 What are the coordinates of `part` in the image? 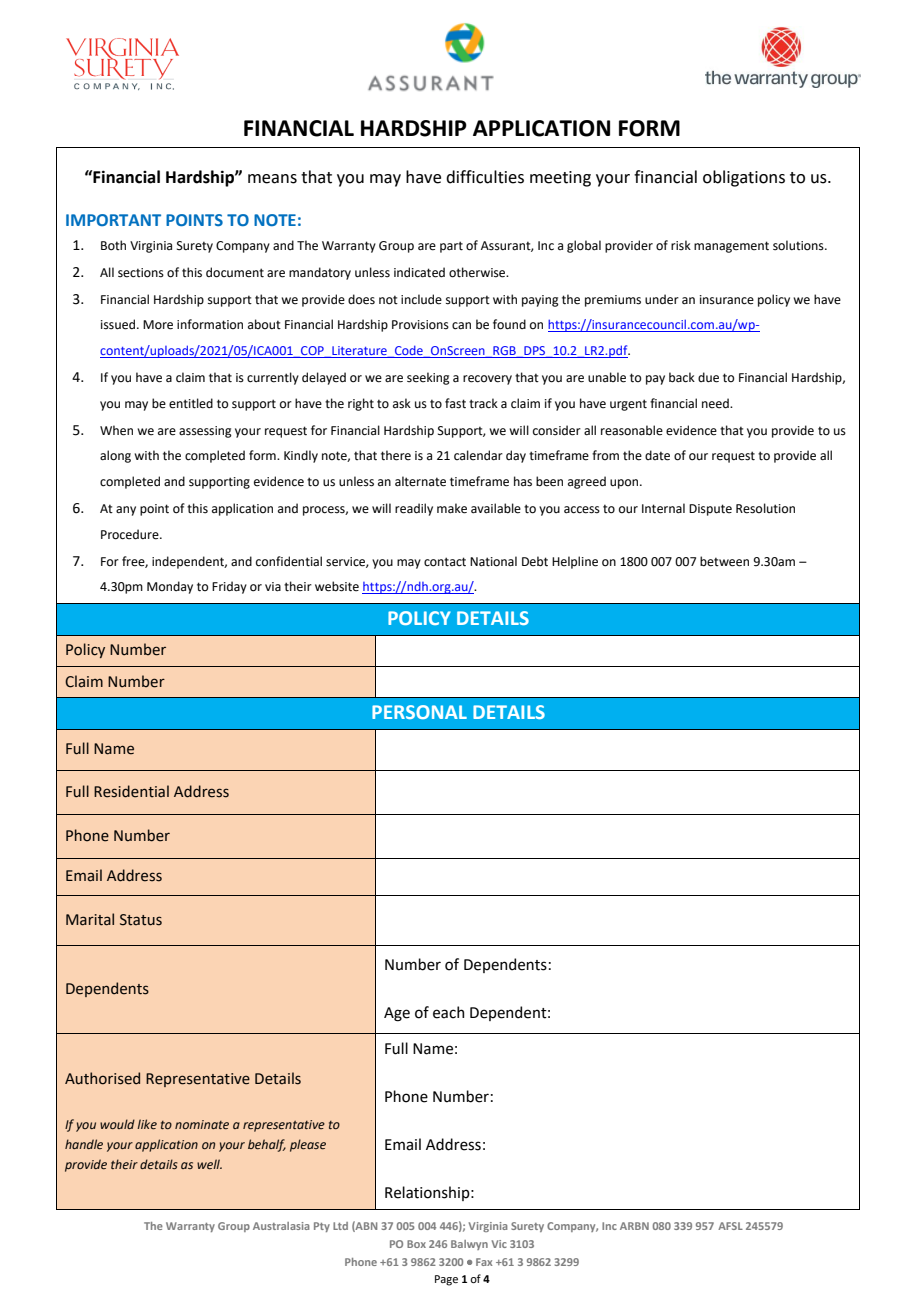 It's located at (451, 247).
